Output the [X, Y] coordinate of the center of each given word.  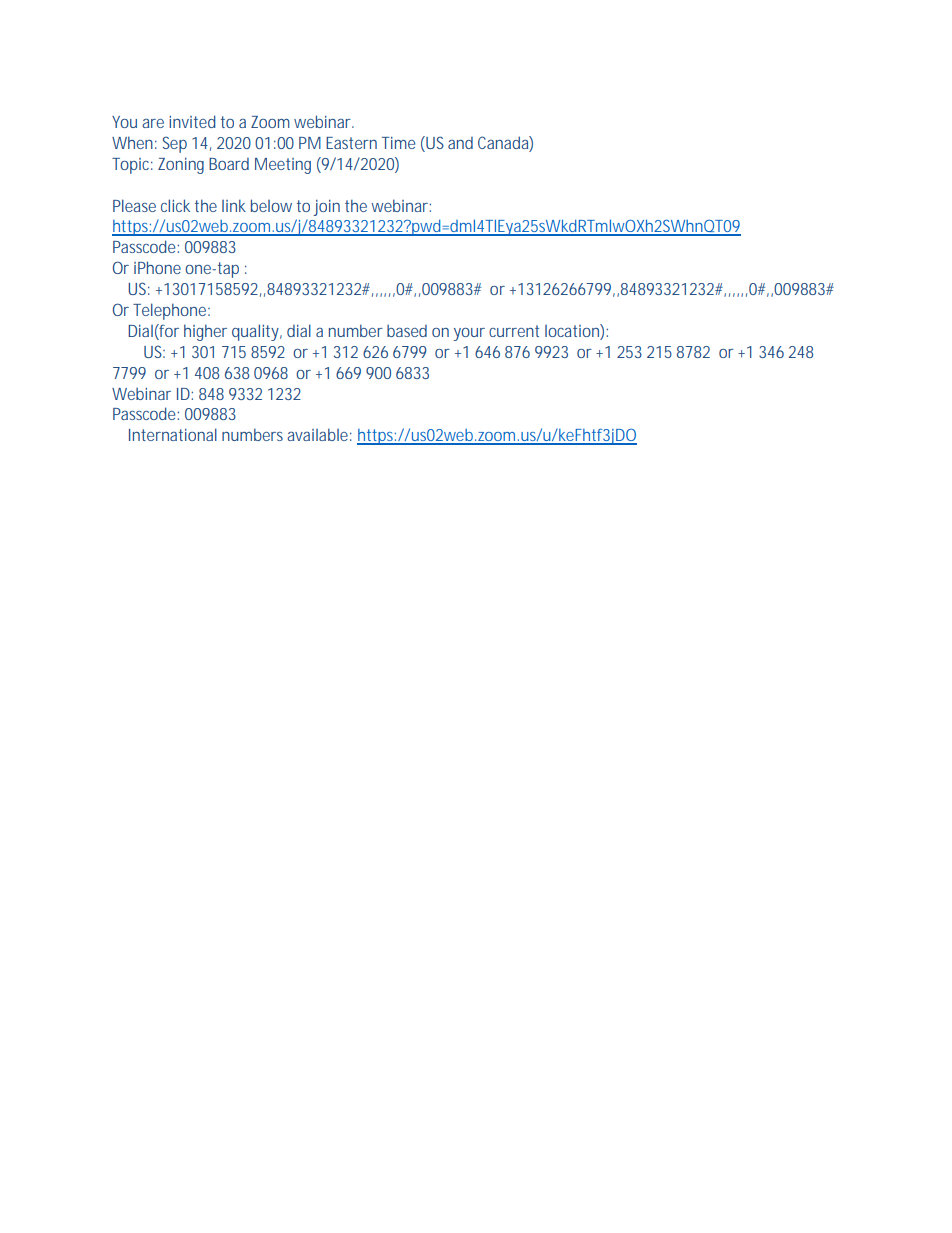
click [175, 205]
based [407, 331]
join [326, 208]
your [469, 334]
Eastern [351, 143]
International [173, 434]
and [460, 143]
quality [257, 332]
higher [205, 332]
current [514, 331]
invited [192, 121]
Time [398, 143]
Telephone [171, 311]
